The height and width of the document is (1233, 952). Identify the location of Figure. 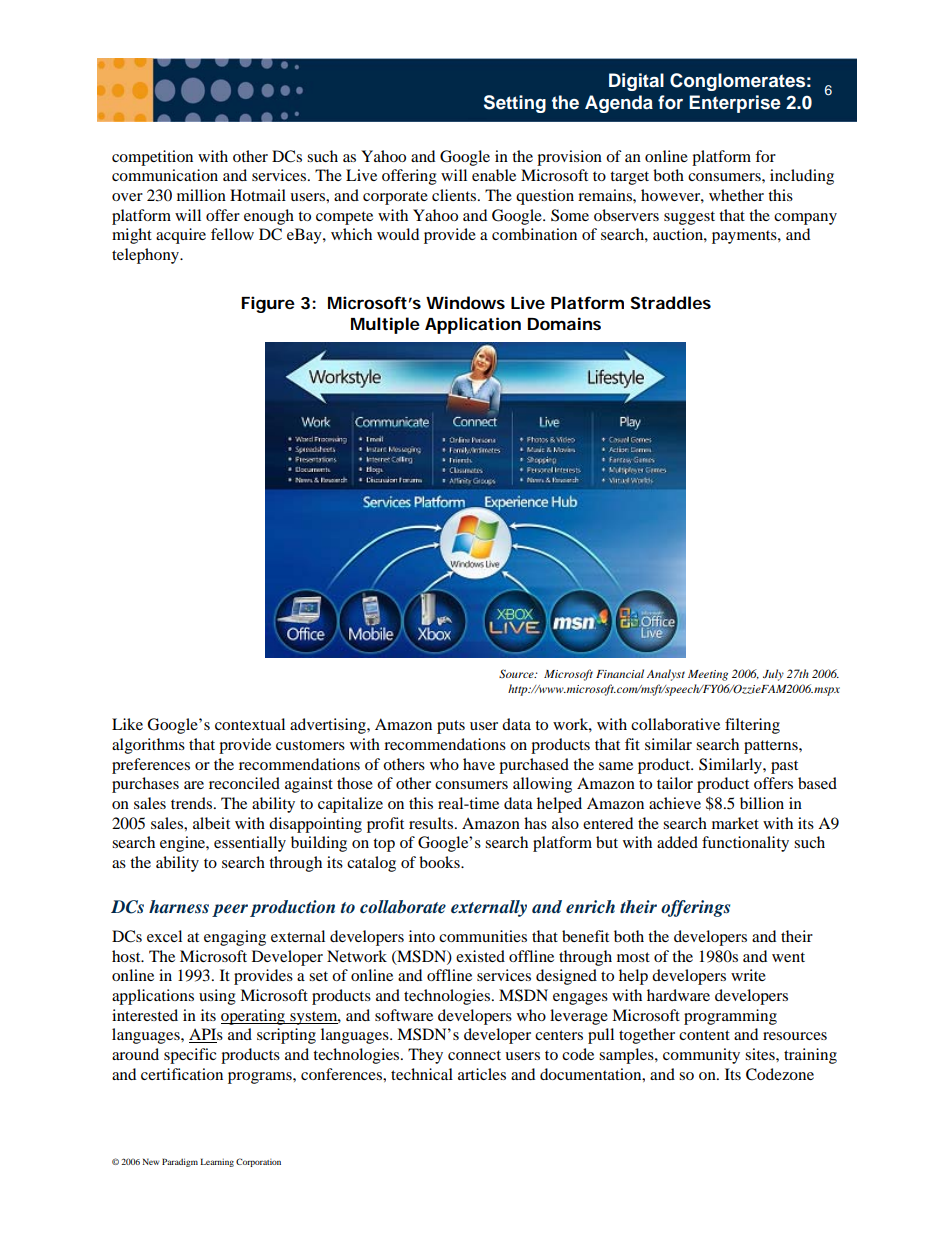
(268, 304).
